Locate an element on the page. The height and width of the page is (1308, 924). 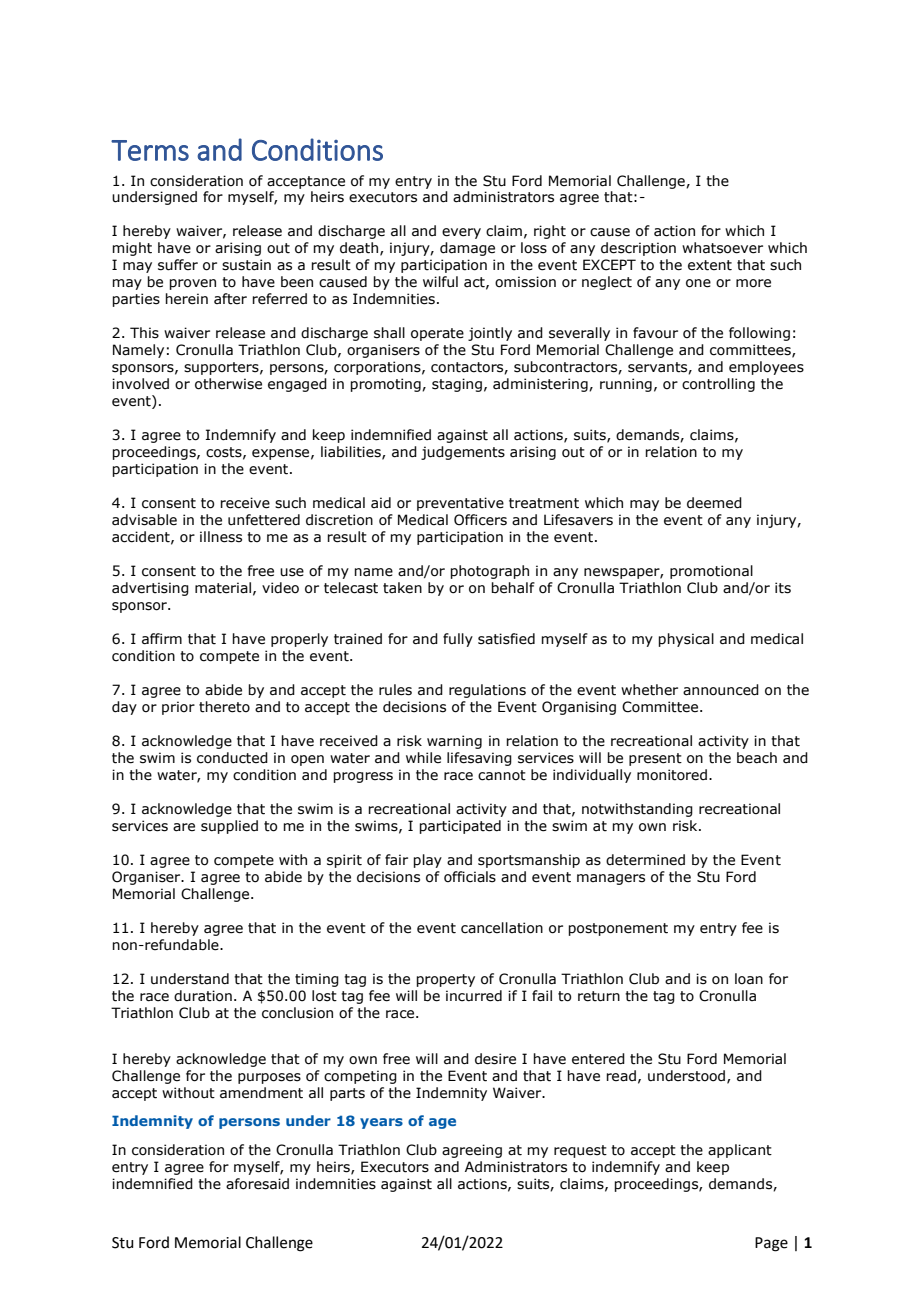
announced is located at coordinates (721, 690).
